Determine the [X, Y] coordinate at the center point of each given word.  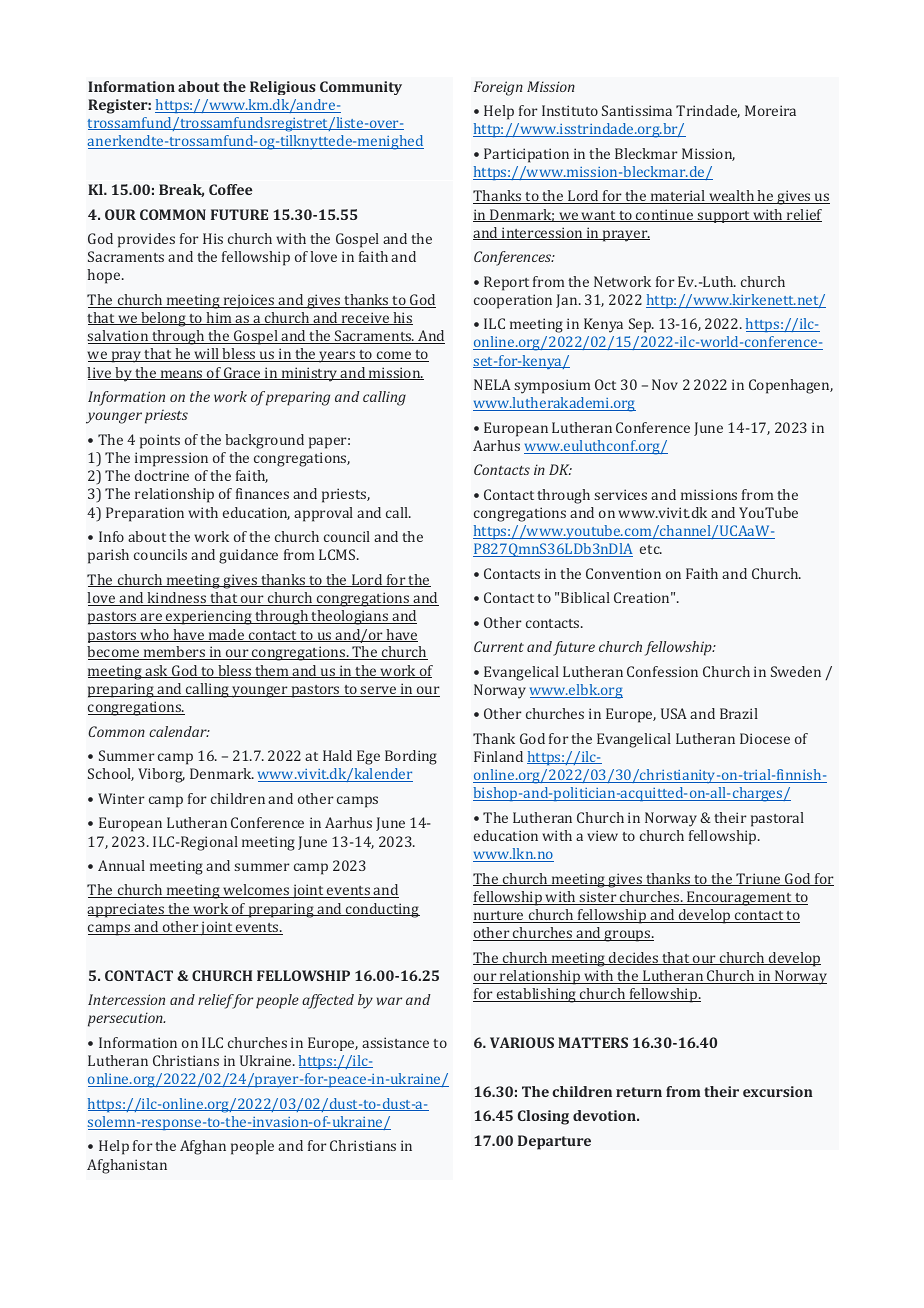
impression [171, 459]
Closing [543, 1117]
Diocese [765, 738]
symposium [552, 386]
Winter [121, 798]
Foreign [498, 88]
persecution [126, 1019]
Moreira [770, 110]
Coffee [231, 189]
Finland [498, 756]
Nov [665, 384]
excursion [778, 1091]
